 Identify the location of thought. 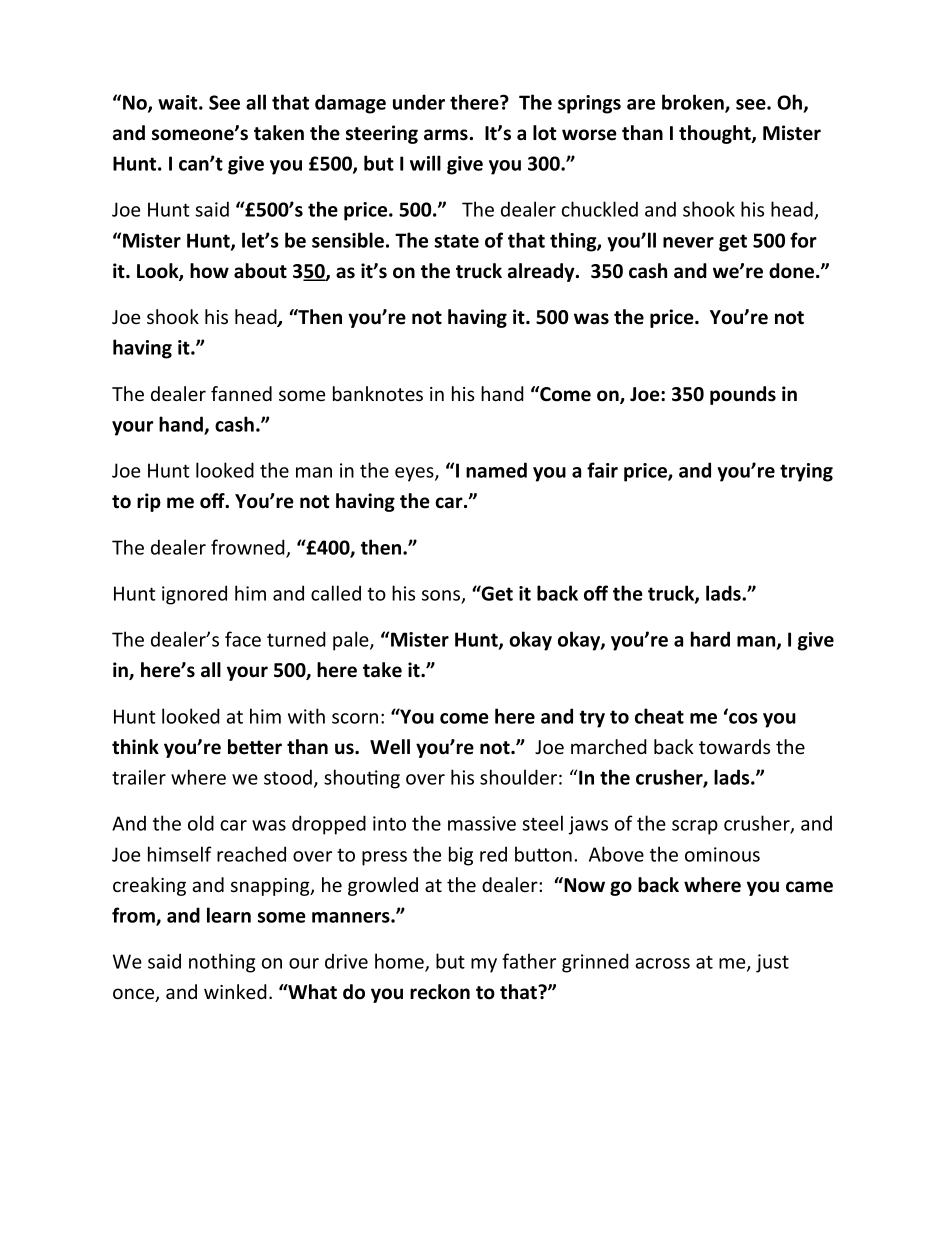
(716, 134).
